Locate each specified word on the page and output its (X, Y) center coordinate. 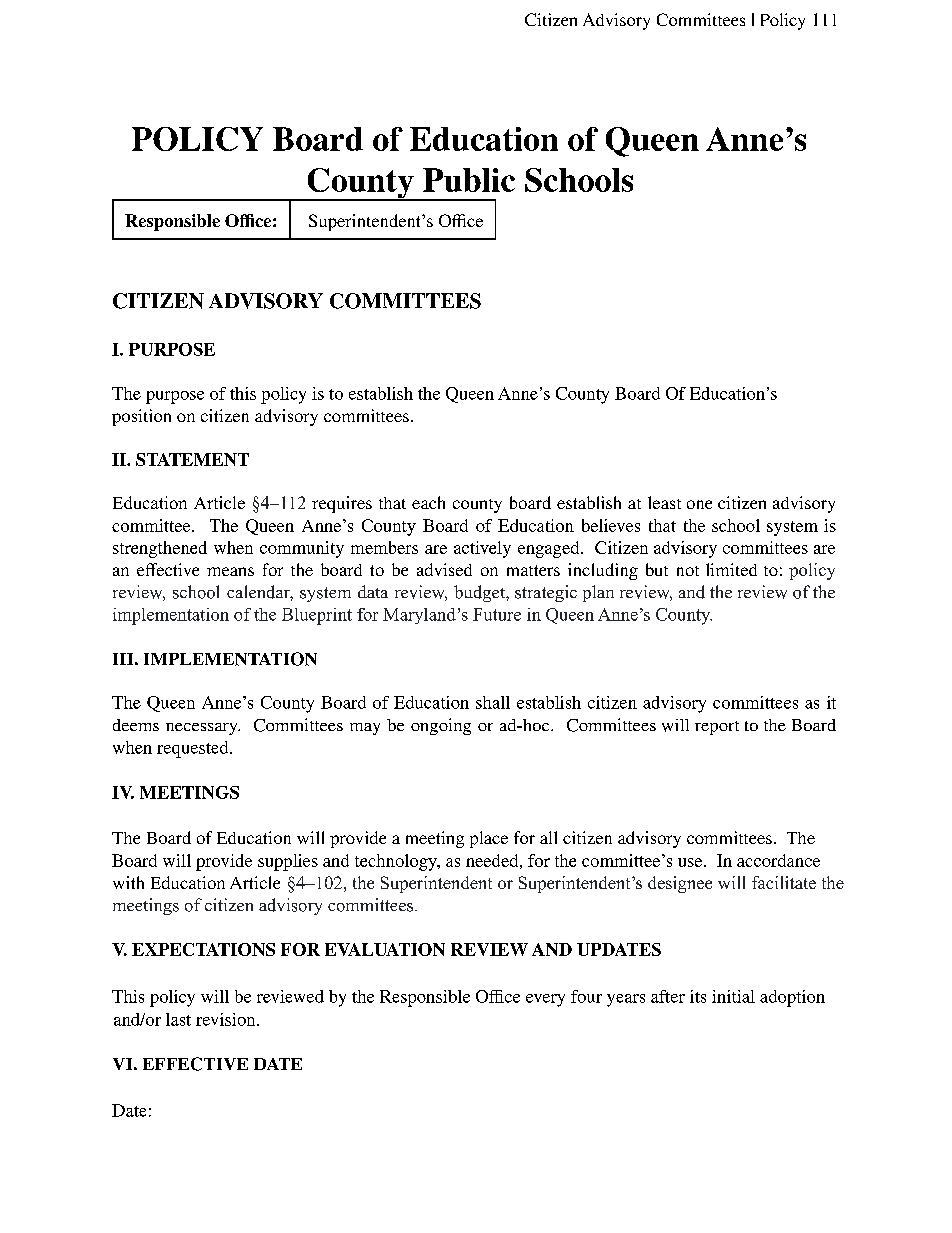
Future (497, 614)
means (230, 571)
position (141, 417)
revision (227, 1019)
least (664, 502)
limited (731, 569)
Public (469, 180)
